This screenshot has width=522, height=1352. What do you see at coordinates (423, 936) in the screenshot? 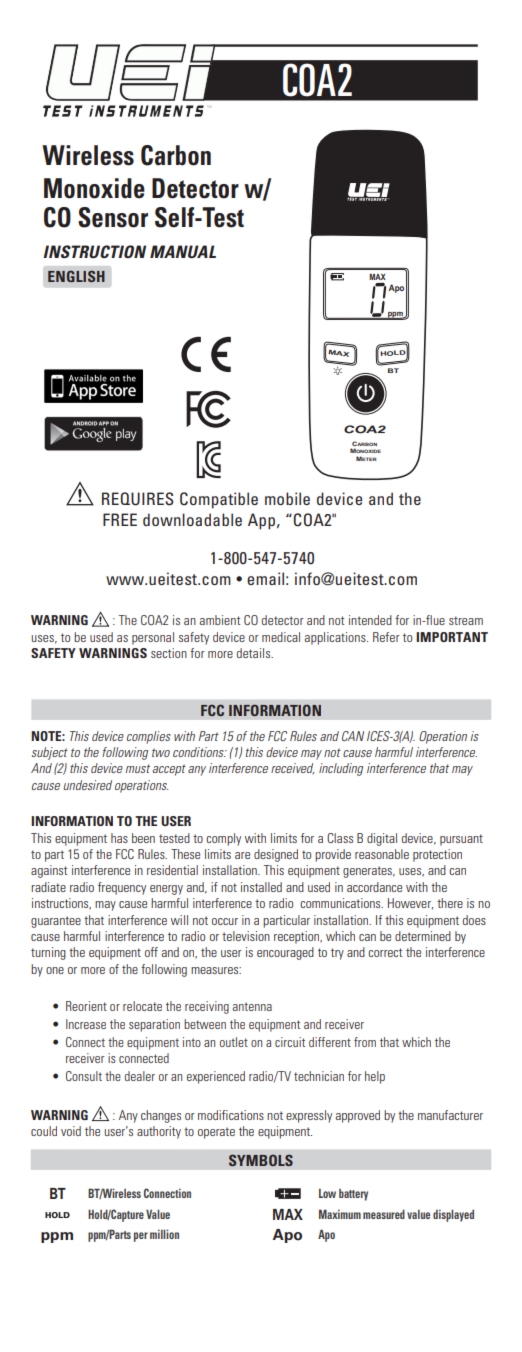
I see `determined` at bounding box center [423, 936].
